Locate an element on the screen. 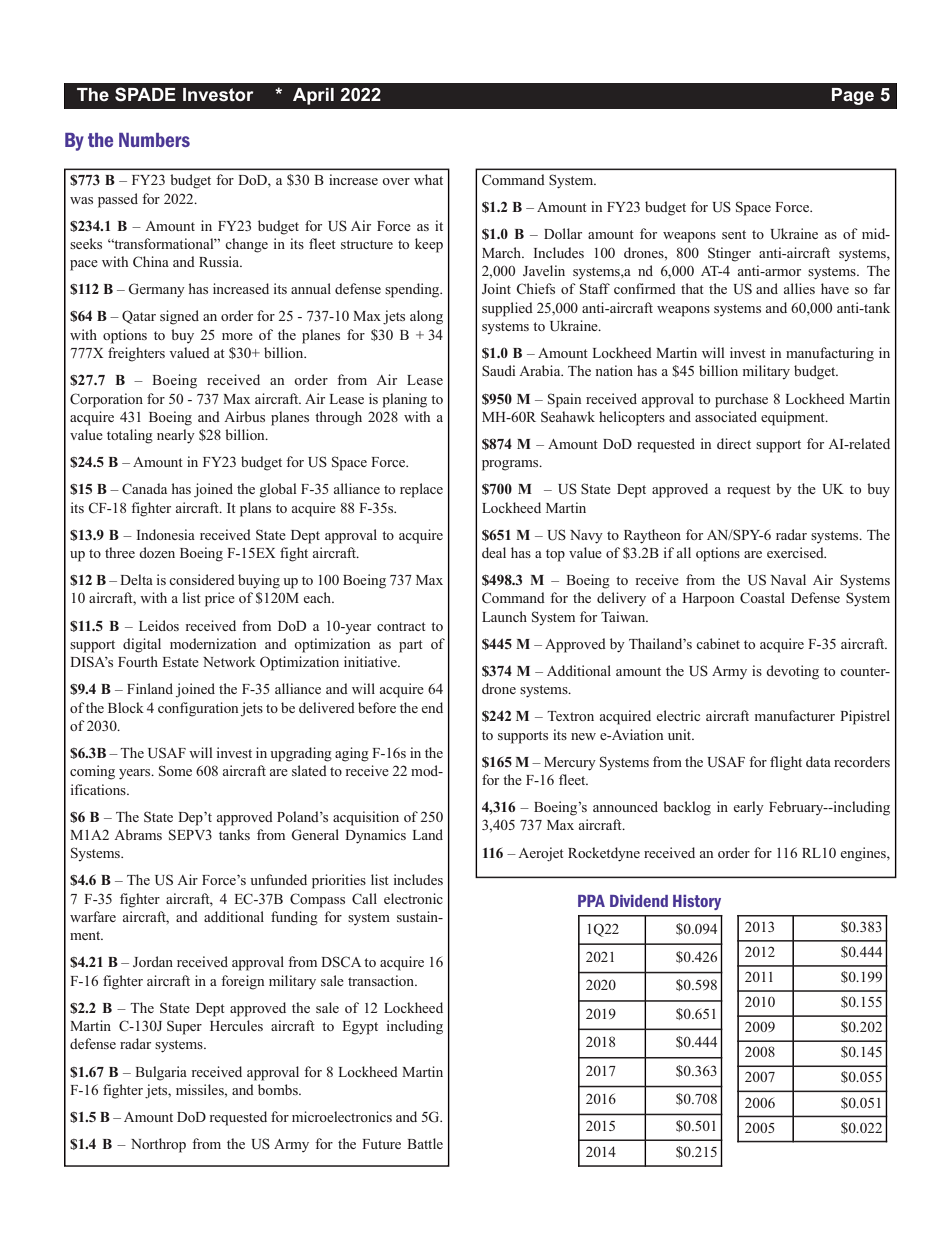 The height and width of the screenshot is (1233, 952). what is located at coordinates (428, 179).
